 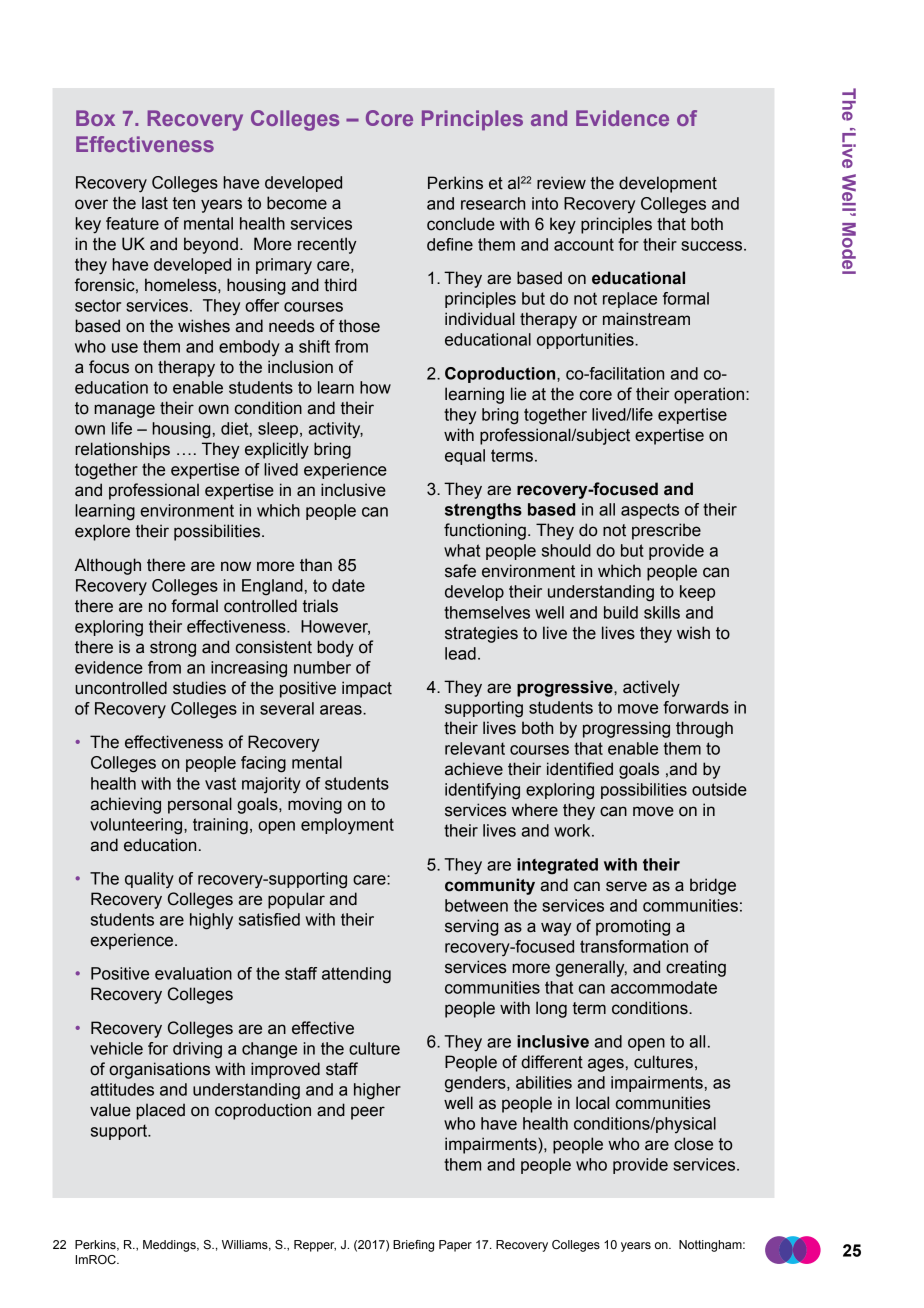 What do you see at coordinates (461, 224) in the screenshot?
I see `conclude` at bounding box center [461, 224].
